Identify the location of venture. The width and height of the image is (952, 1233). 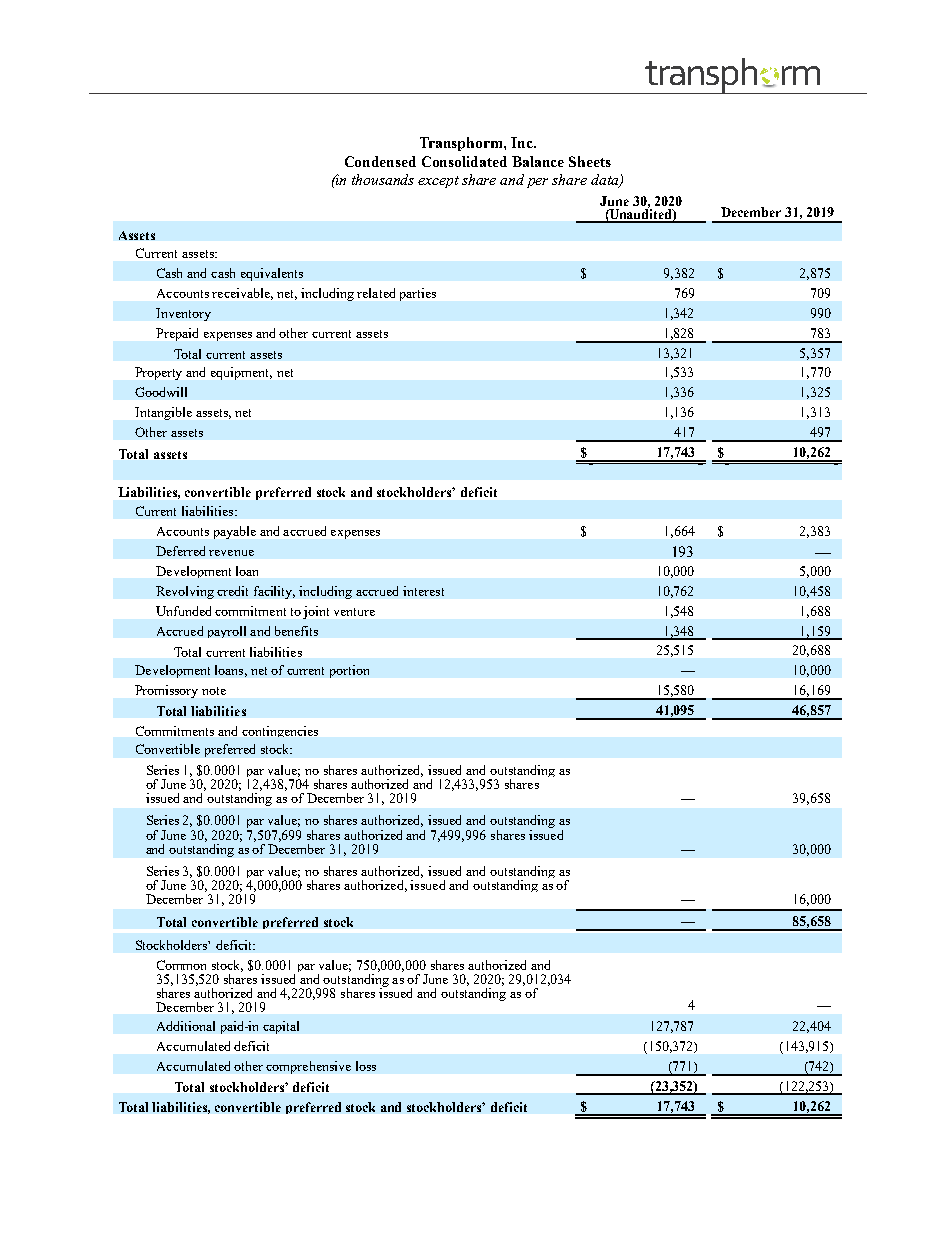
(354, 612).
